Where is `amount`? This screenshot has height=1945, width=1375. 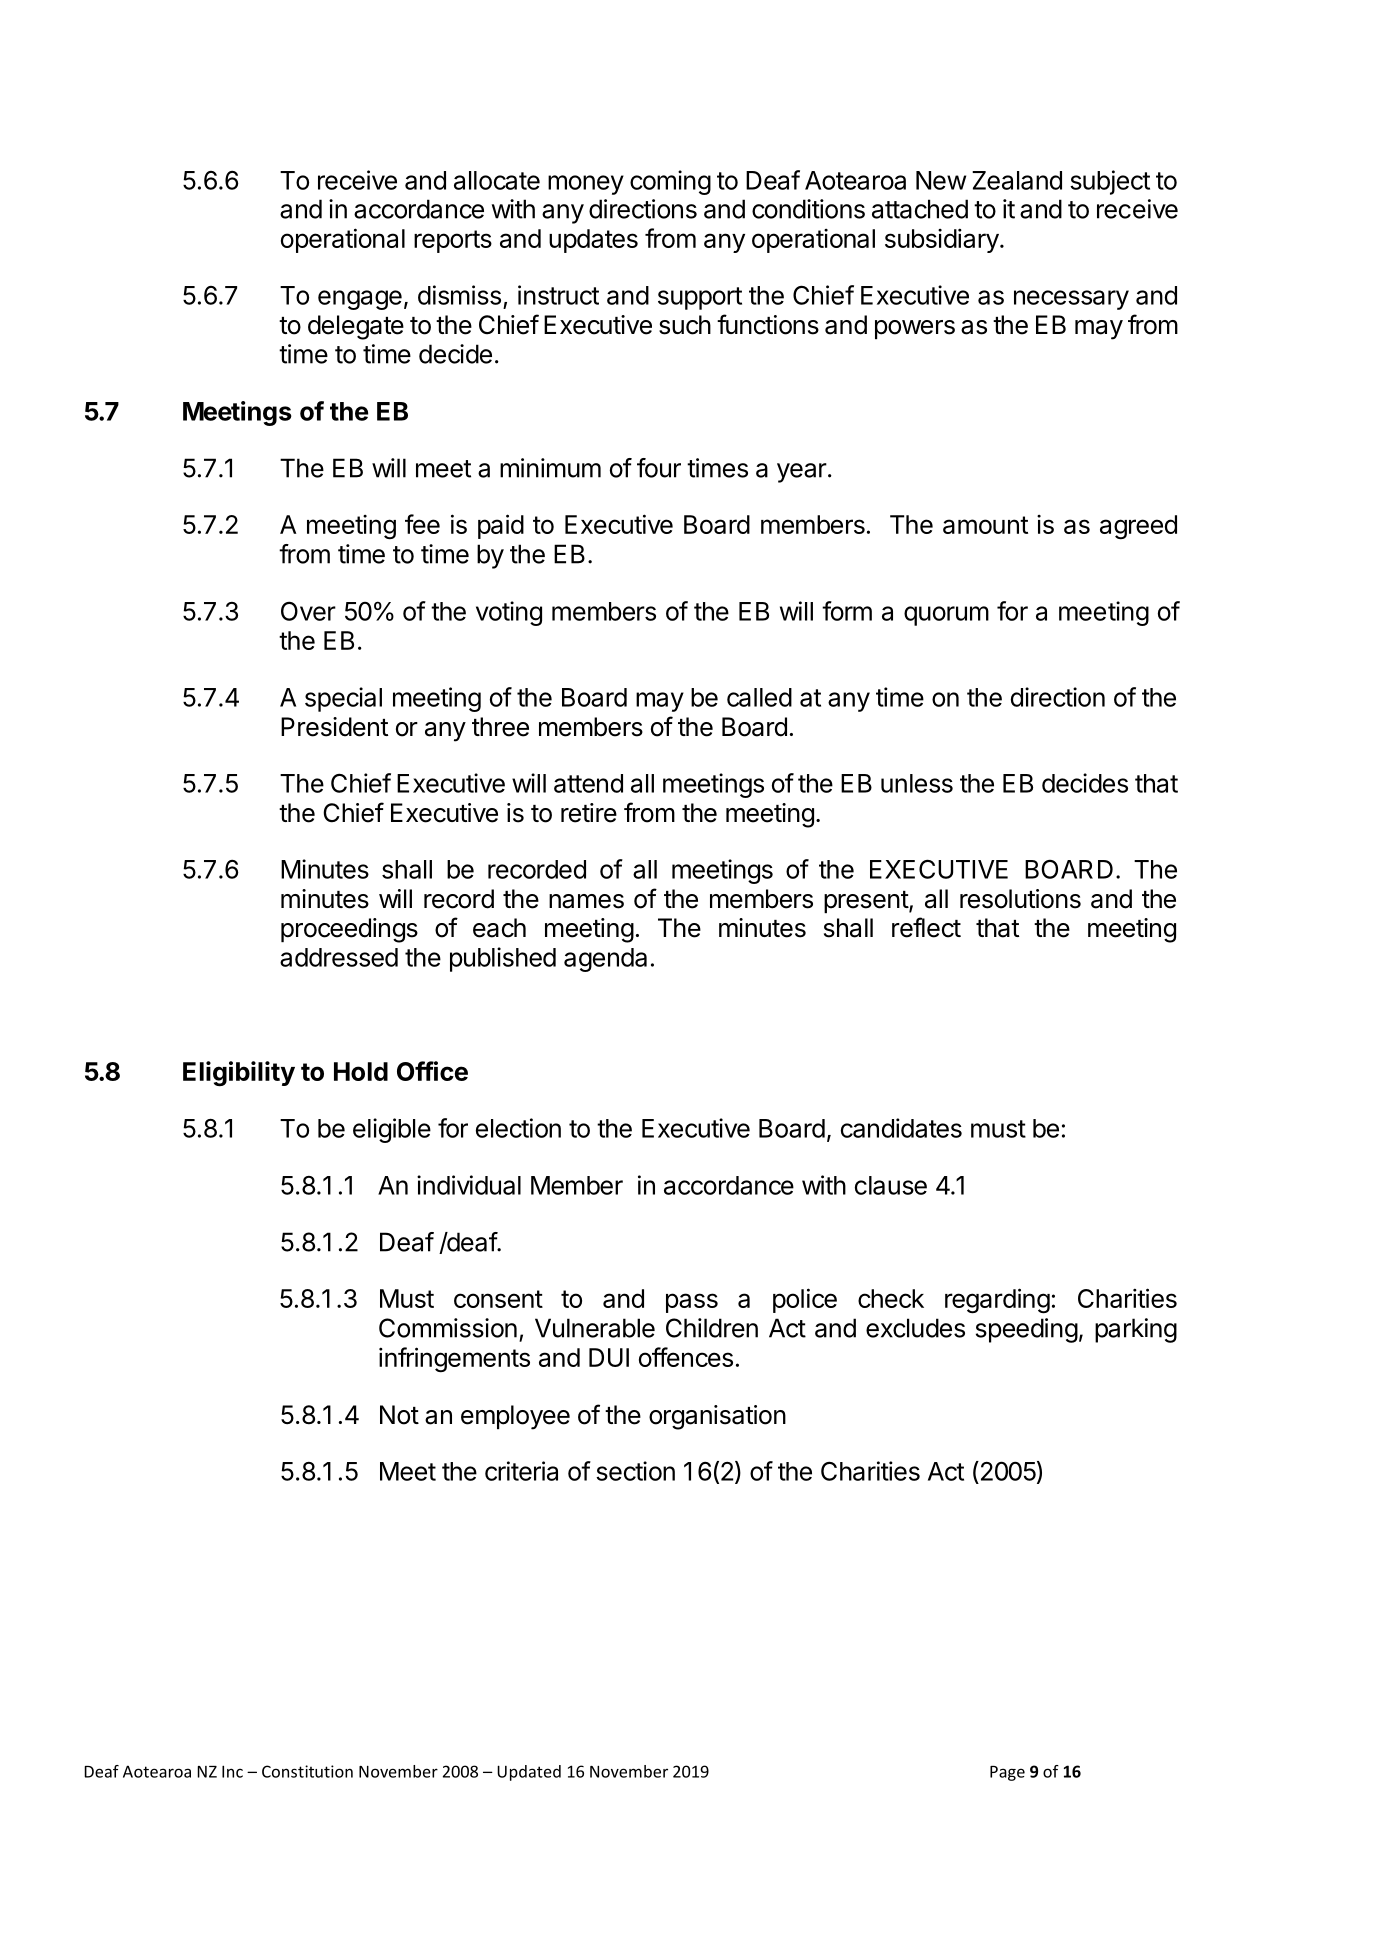
amount is located at coordinates (985, 525).
